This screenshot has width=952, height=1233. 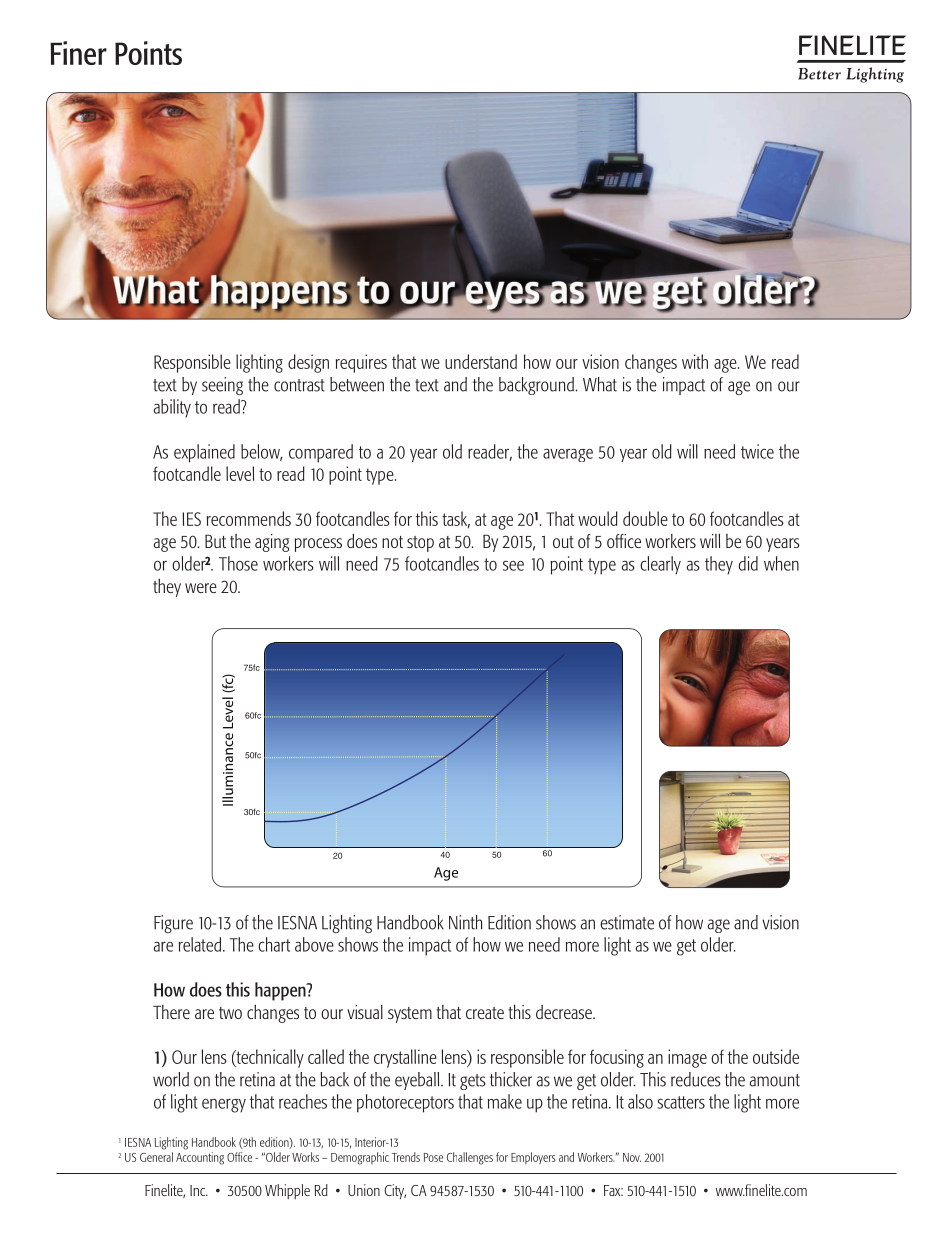 What do you see at coordinates (660, 565) in the screenshot?
I see `clearly` at bounding box center [660, 565].
